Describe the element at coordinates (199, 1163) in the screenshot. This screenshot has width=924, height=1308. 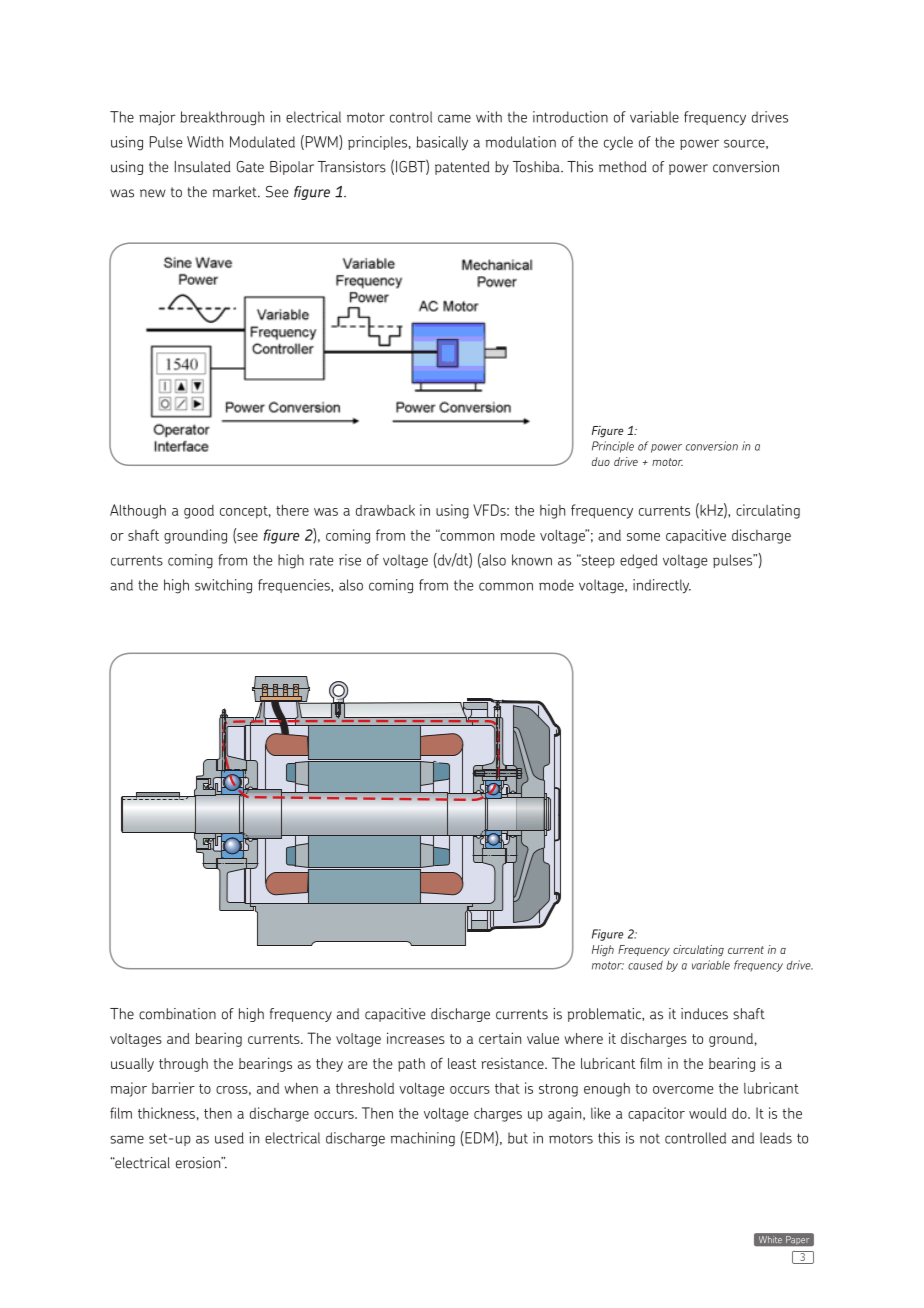
I see `erosion` at that location.
